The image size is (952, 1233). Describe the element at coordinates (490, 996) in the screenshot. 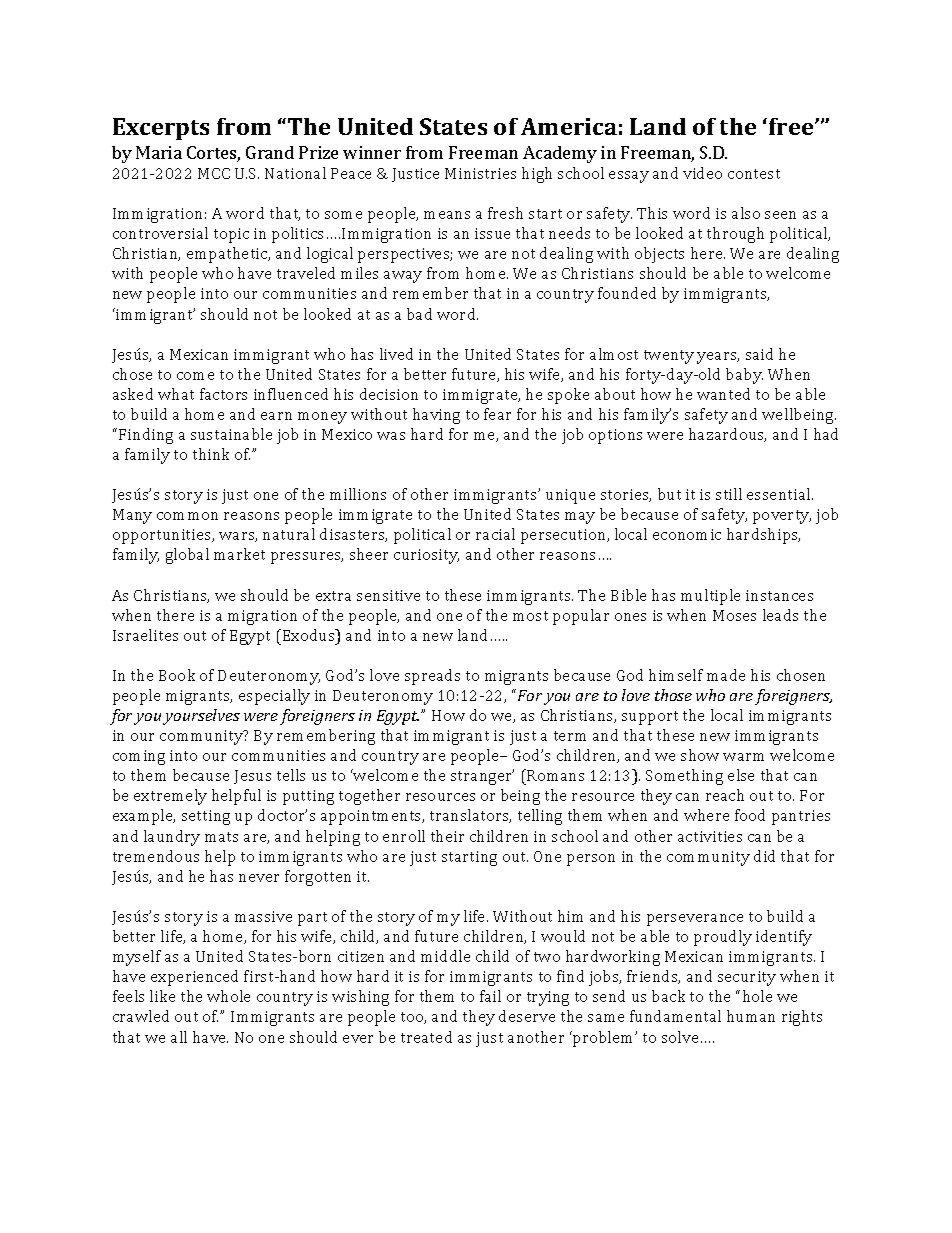

I see `fail` at that location.
